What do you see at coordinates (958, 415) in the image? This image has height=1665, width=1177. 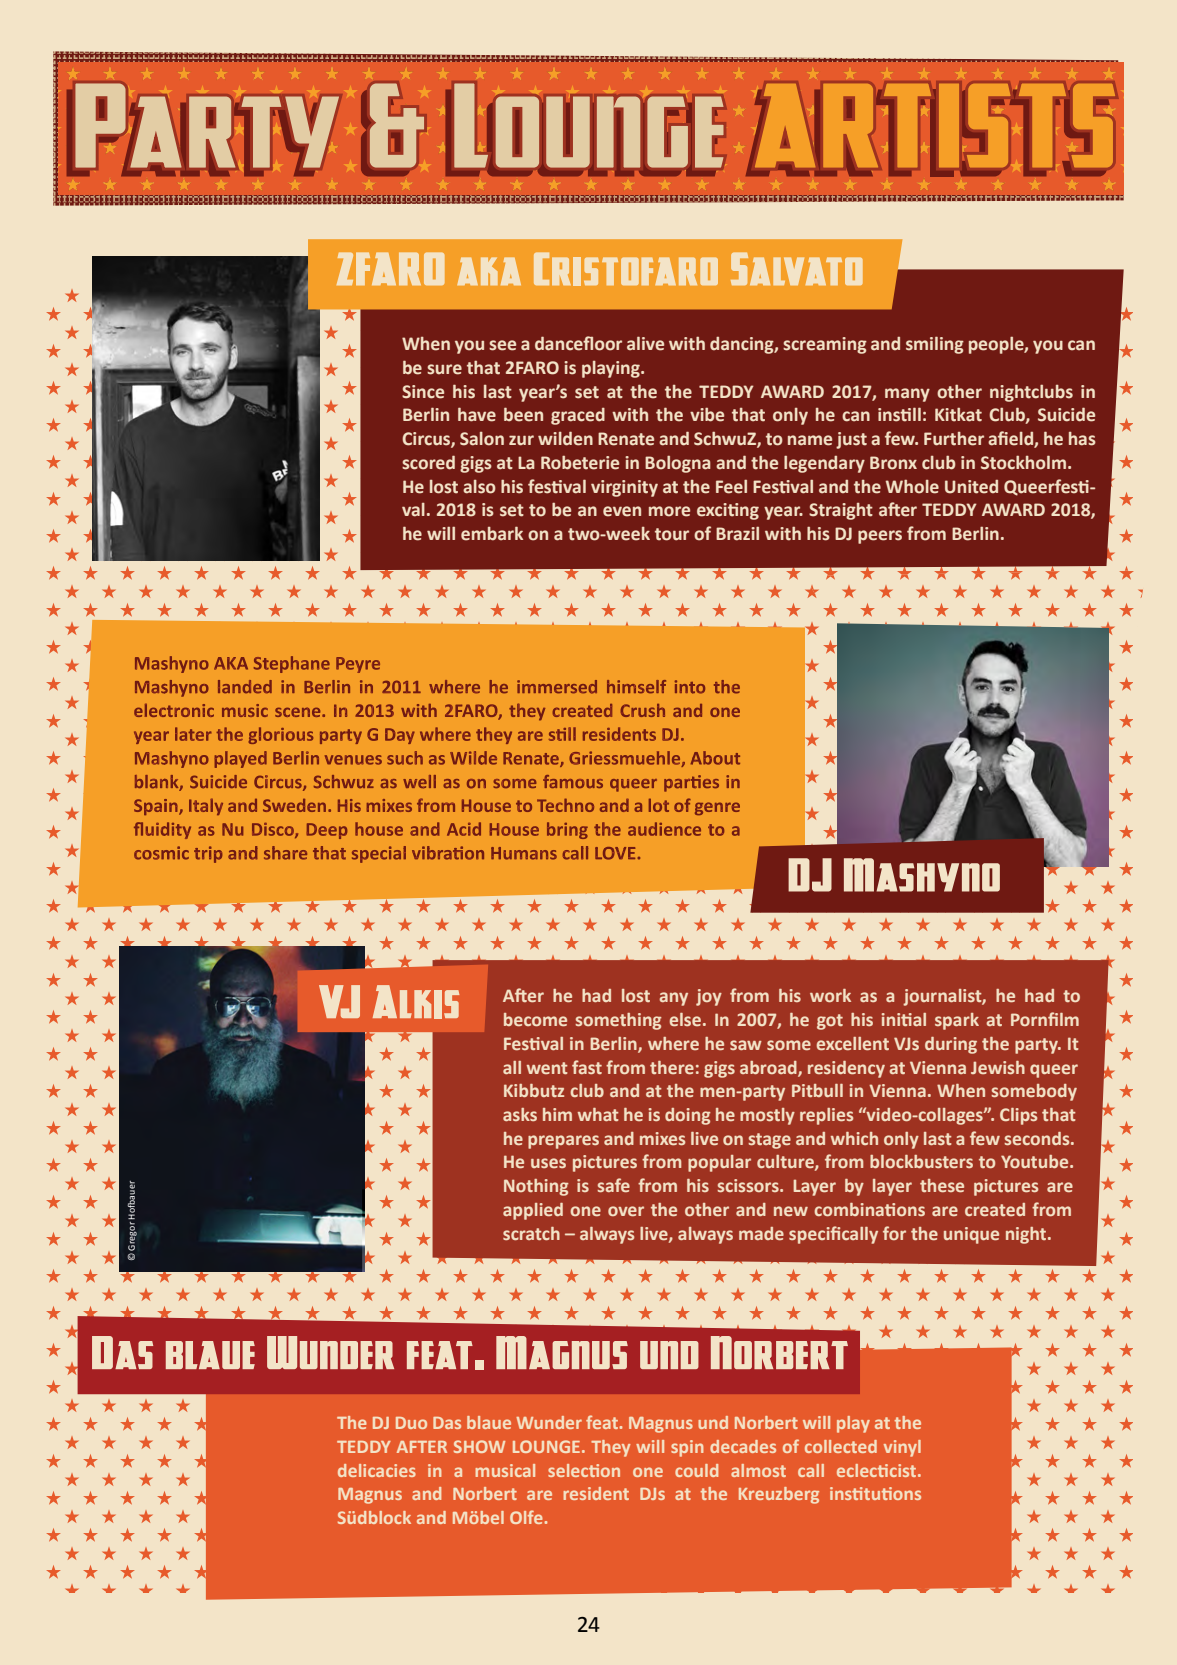 I see `Kitkat` at bounding box center [958, 415].
